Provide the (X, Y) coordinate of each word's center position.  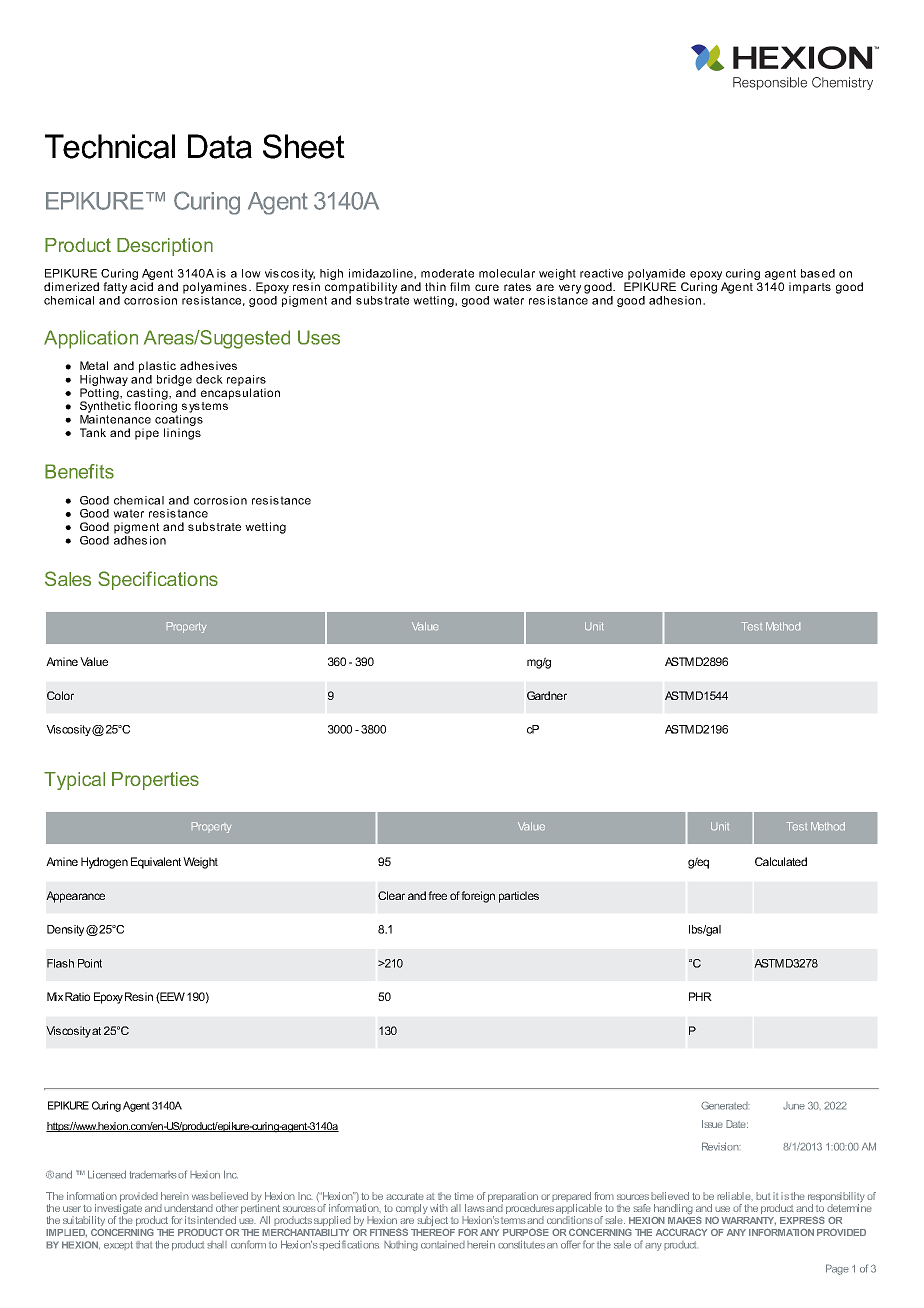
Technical (110, 146)
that (144, 1245)
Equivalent (156, 863)
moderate (447, 273)
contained (443, 1245)
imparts (810, 288)
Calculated (781, 861)
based (818, 273)
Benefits (79, 471)
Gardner (547, 695)
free (437, 895)
